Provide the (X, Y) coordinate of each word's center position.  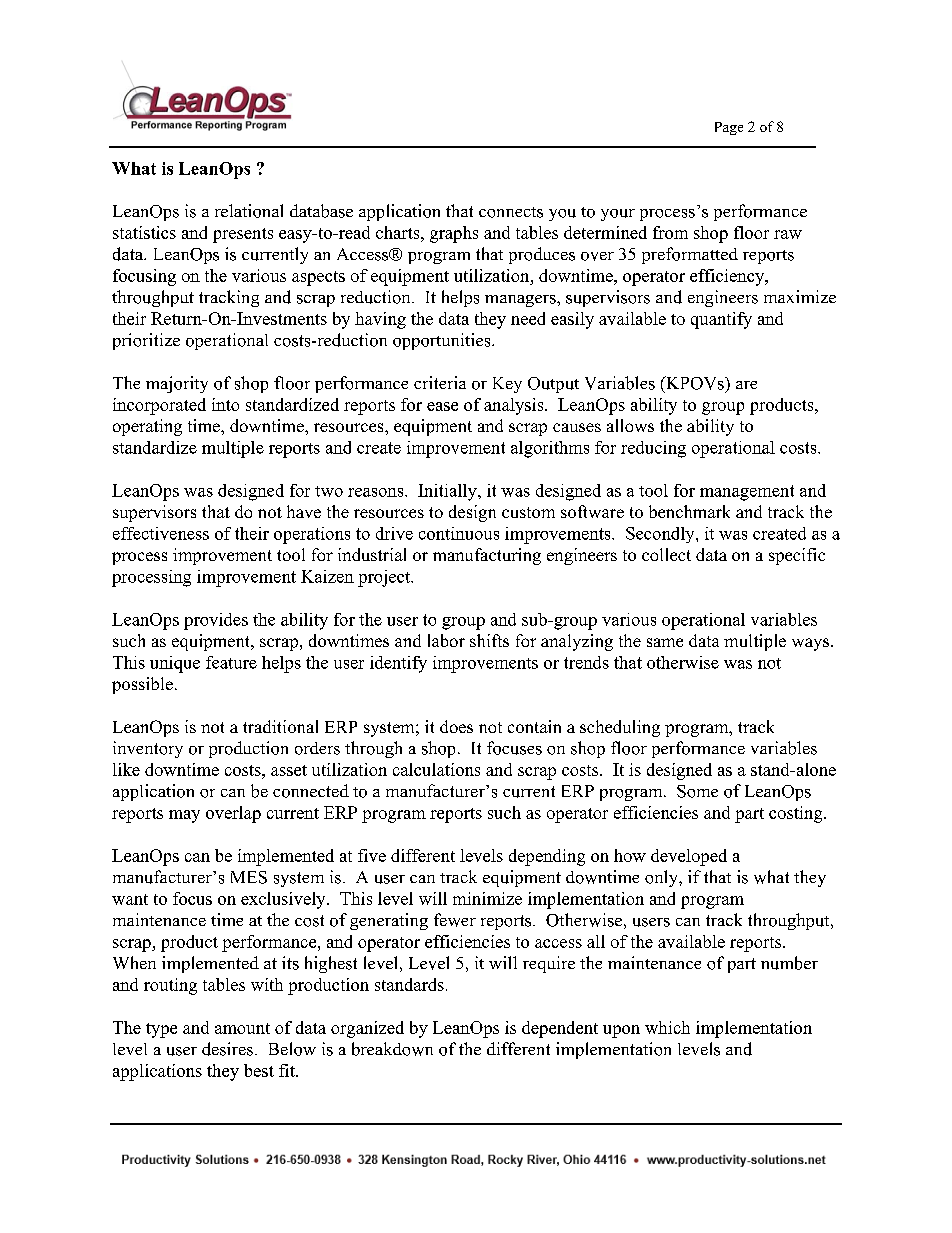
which (667, 1027)
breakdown (392, 1049)
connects (511, 212)
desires (227, 1049)
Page (729, 128)
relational (249, 211)
